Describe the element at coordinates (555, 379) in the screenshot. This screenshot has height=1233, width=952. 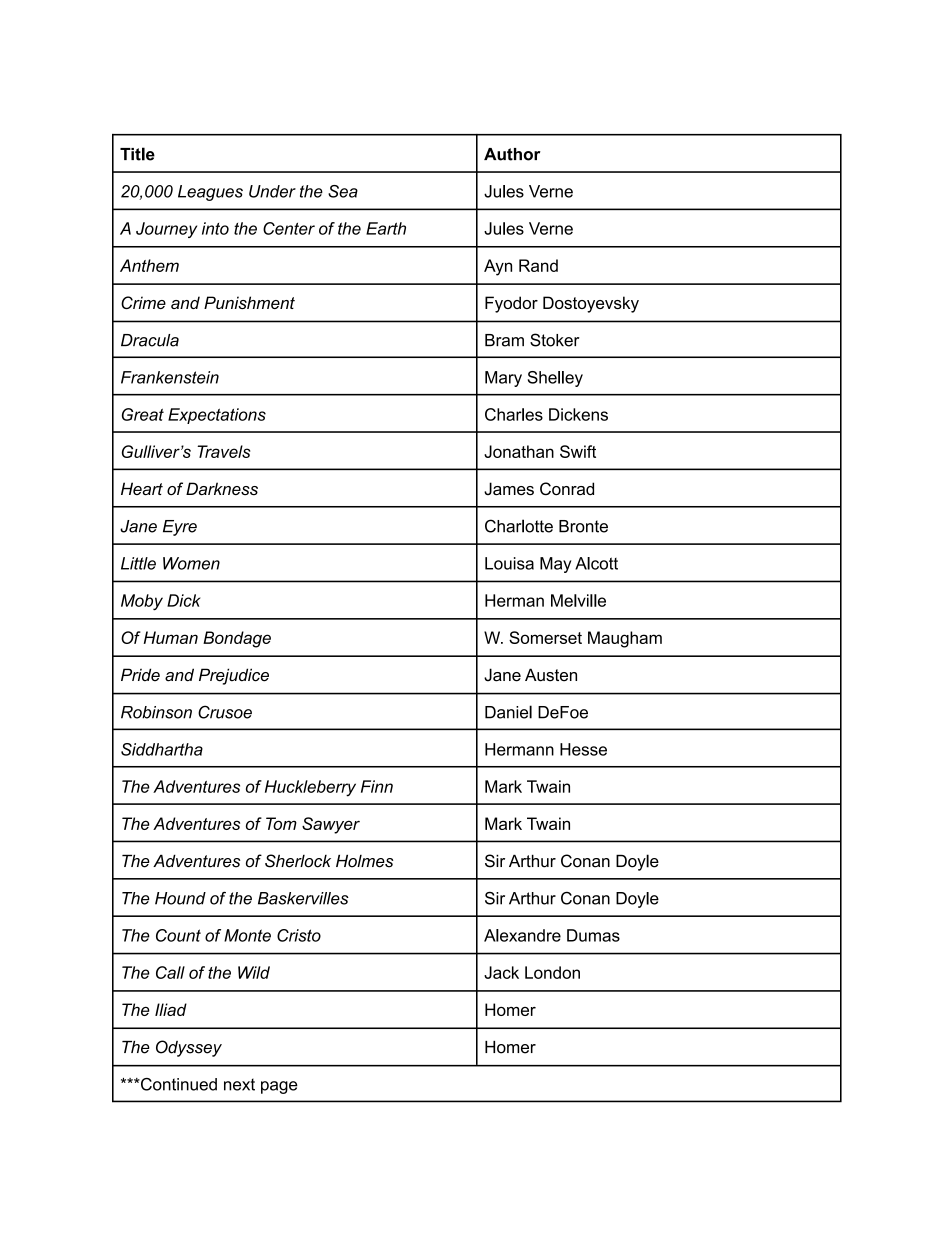
I see `Shelley` at that location.
